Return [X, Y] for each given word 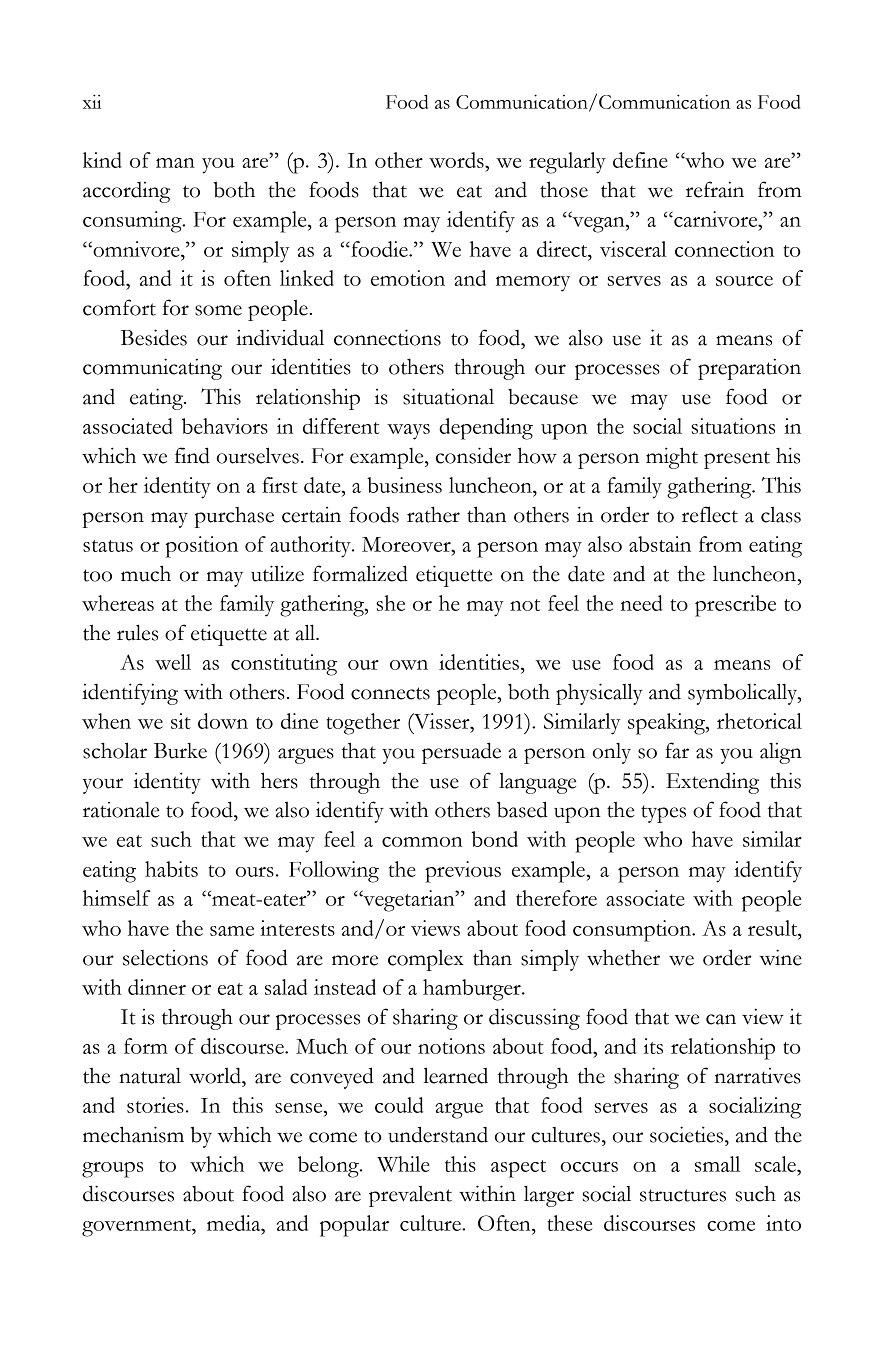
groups [112, 1170]
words [457, 160]
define [640, 160]
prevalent [410, 1196]
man [175, 163]
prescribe [735, 606]
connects [390, 693]
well [173, 662]
